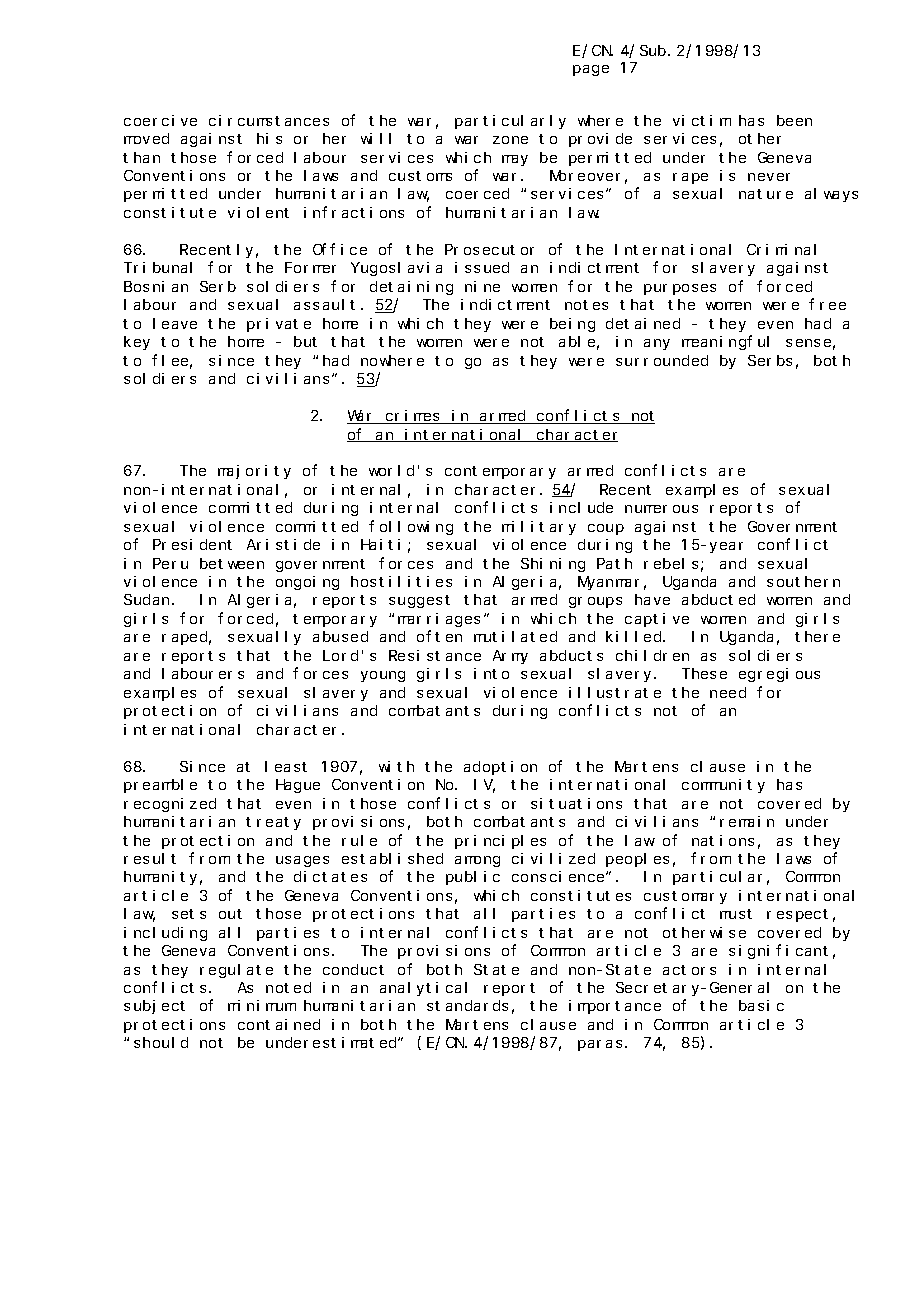  I want to click on nine, so click(482, 286).
